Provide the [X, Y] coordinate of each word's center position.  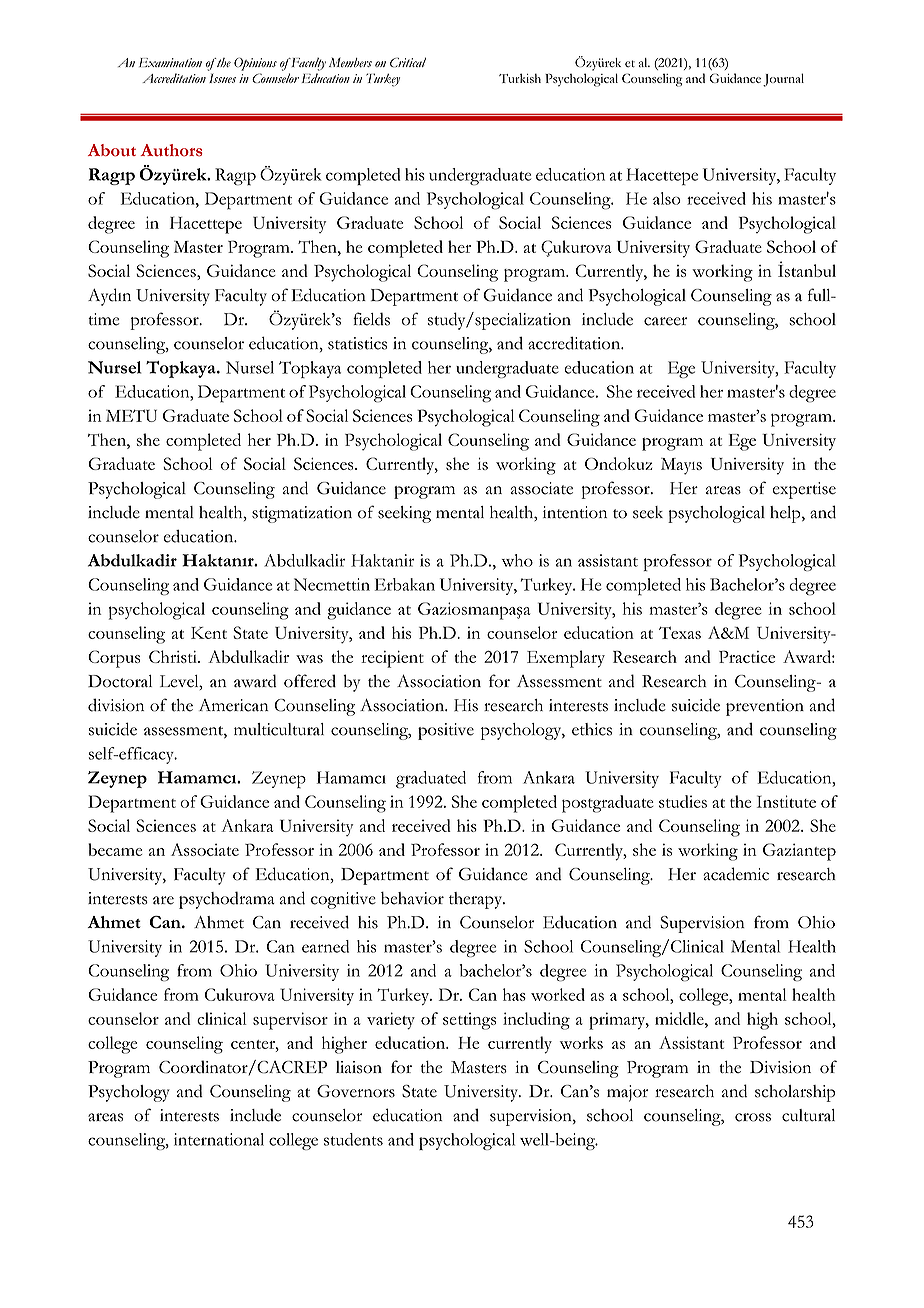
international [219, 1139]
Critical [408, 62]
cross [753, 1117]
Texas [680, 632]
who [517, 560]
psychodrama [227, 900]
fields [371, 319]
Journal [783, 80]
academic [736, 874]
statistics [357, 343]
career [665, 321]
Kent [209, 633]
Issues [222, 78]
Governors [356, 1091]
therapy [477, 900]
